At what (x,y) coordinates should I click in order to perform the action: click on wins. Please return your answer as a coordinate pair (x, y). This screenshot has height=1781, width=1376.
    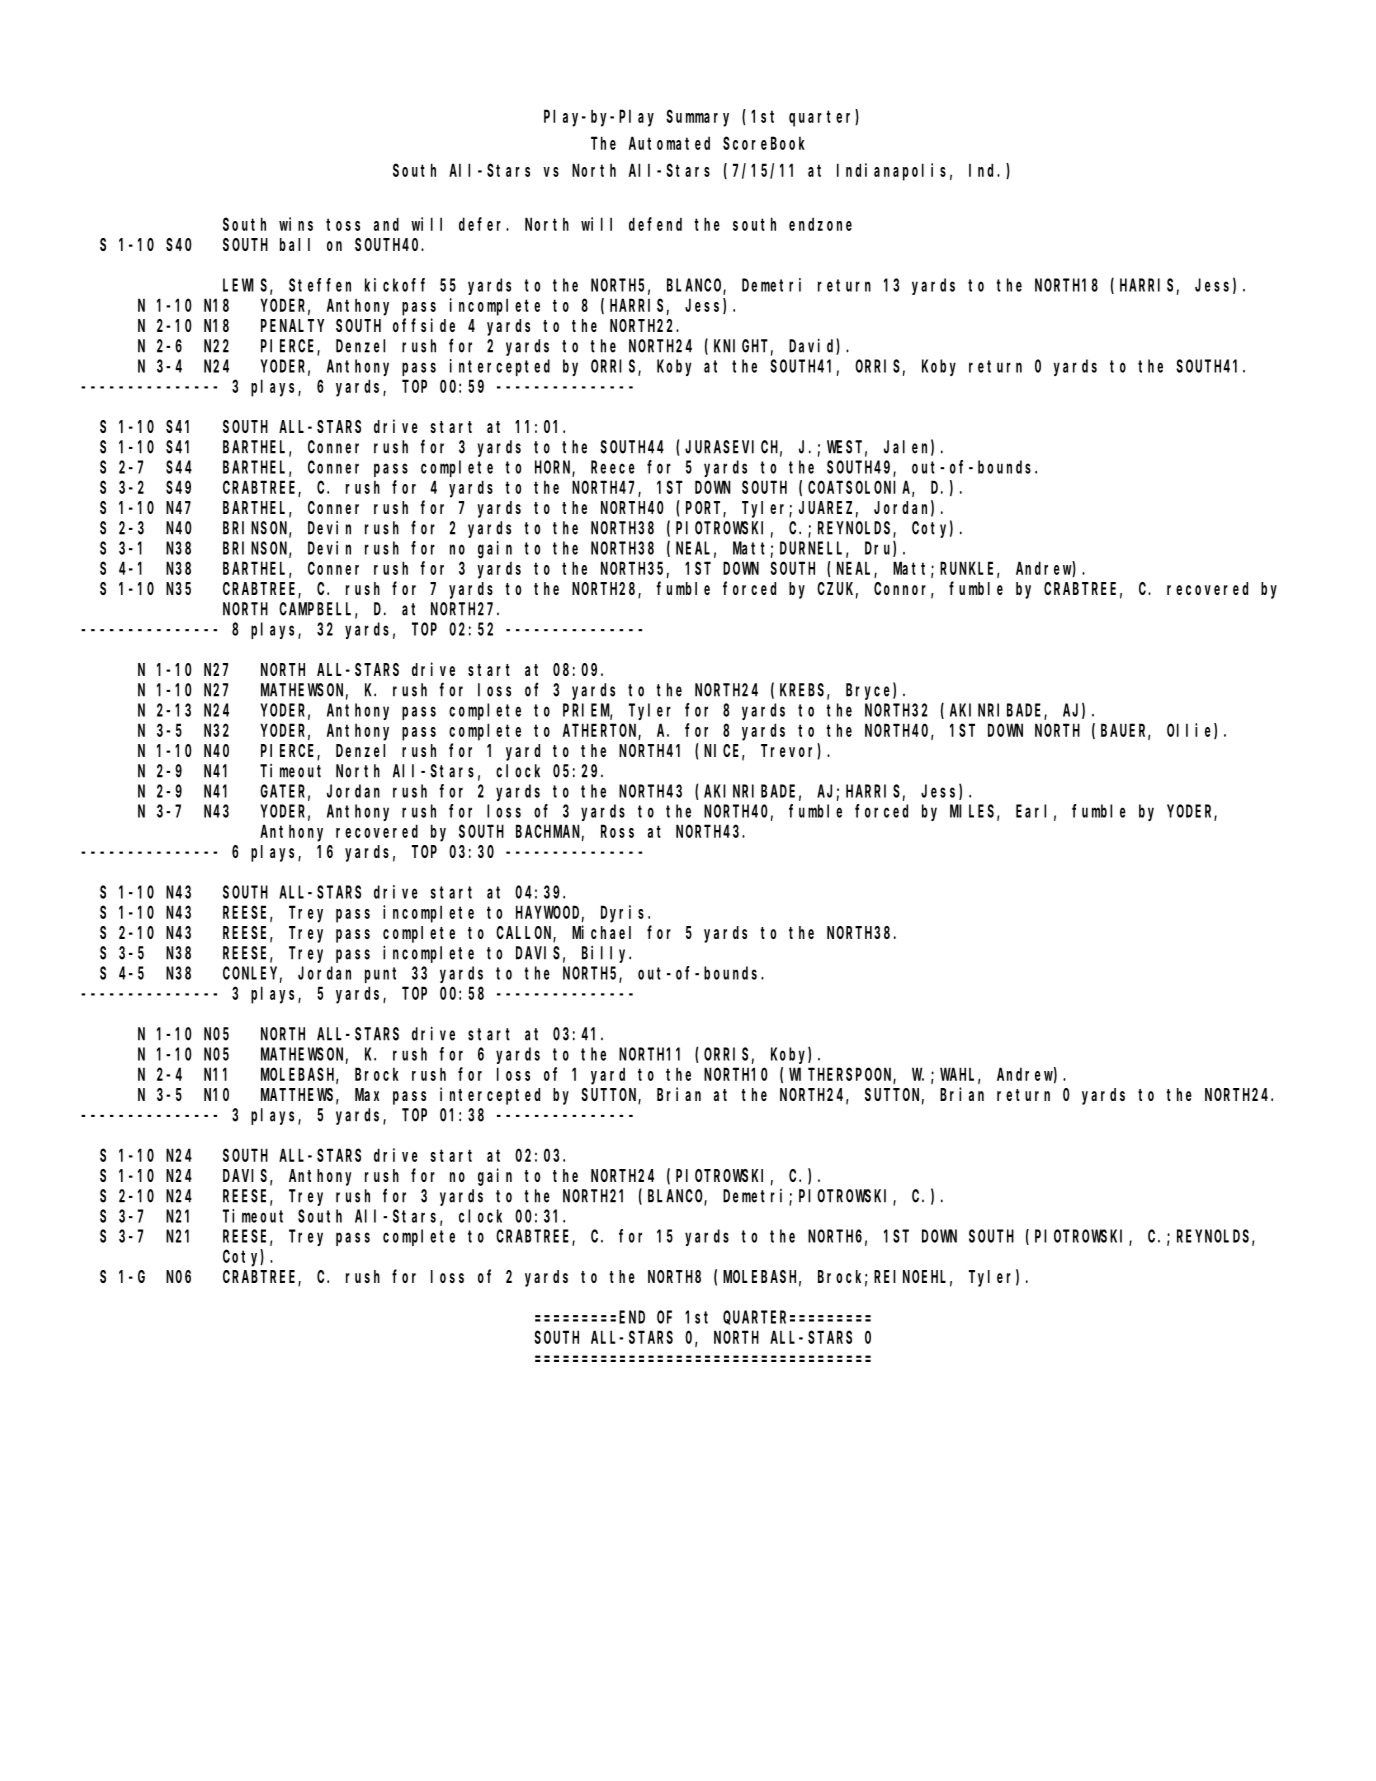
    Looking at the image, I should click on (296, 224).
